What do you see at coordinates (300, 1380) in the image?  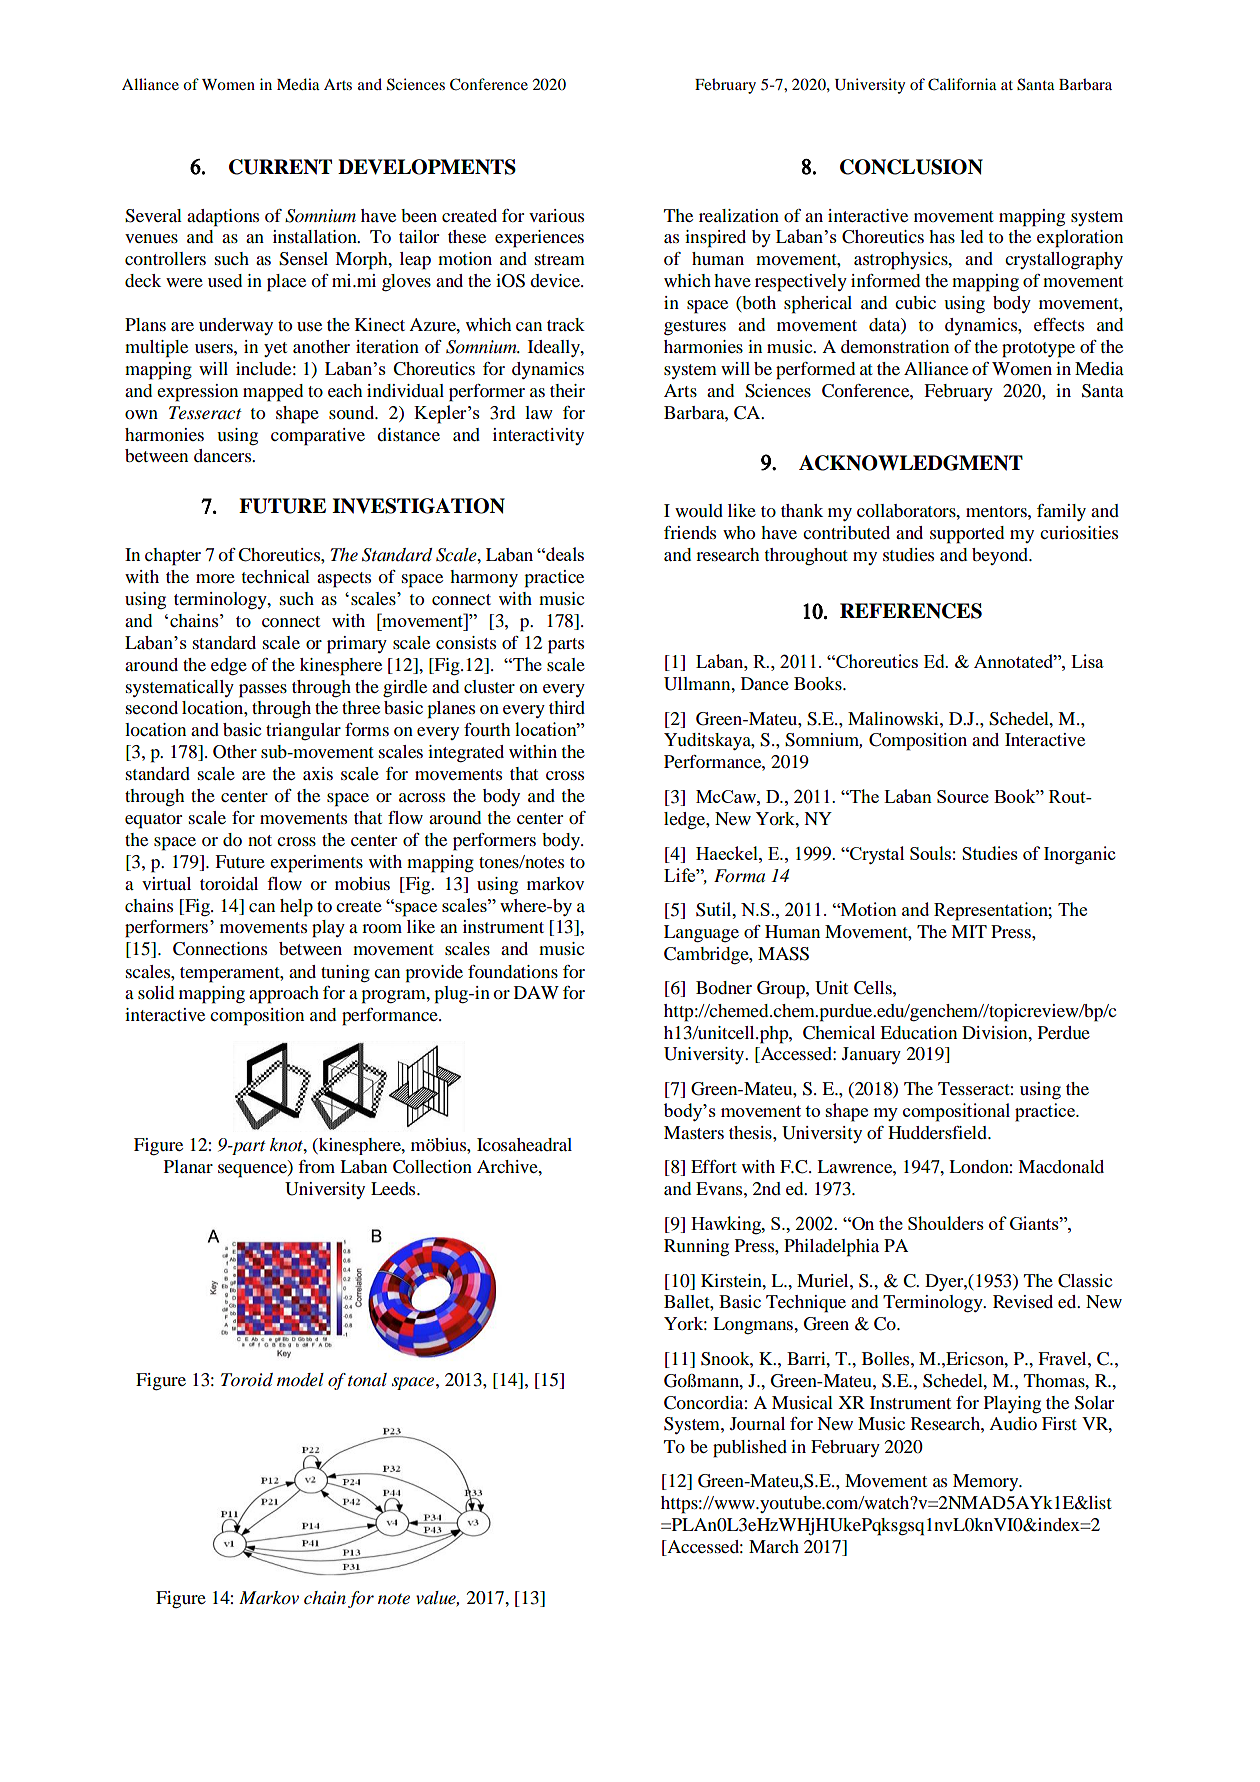 I see `model` at bounding box center [300, 1380].
